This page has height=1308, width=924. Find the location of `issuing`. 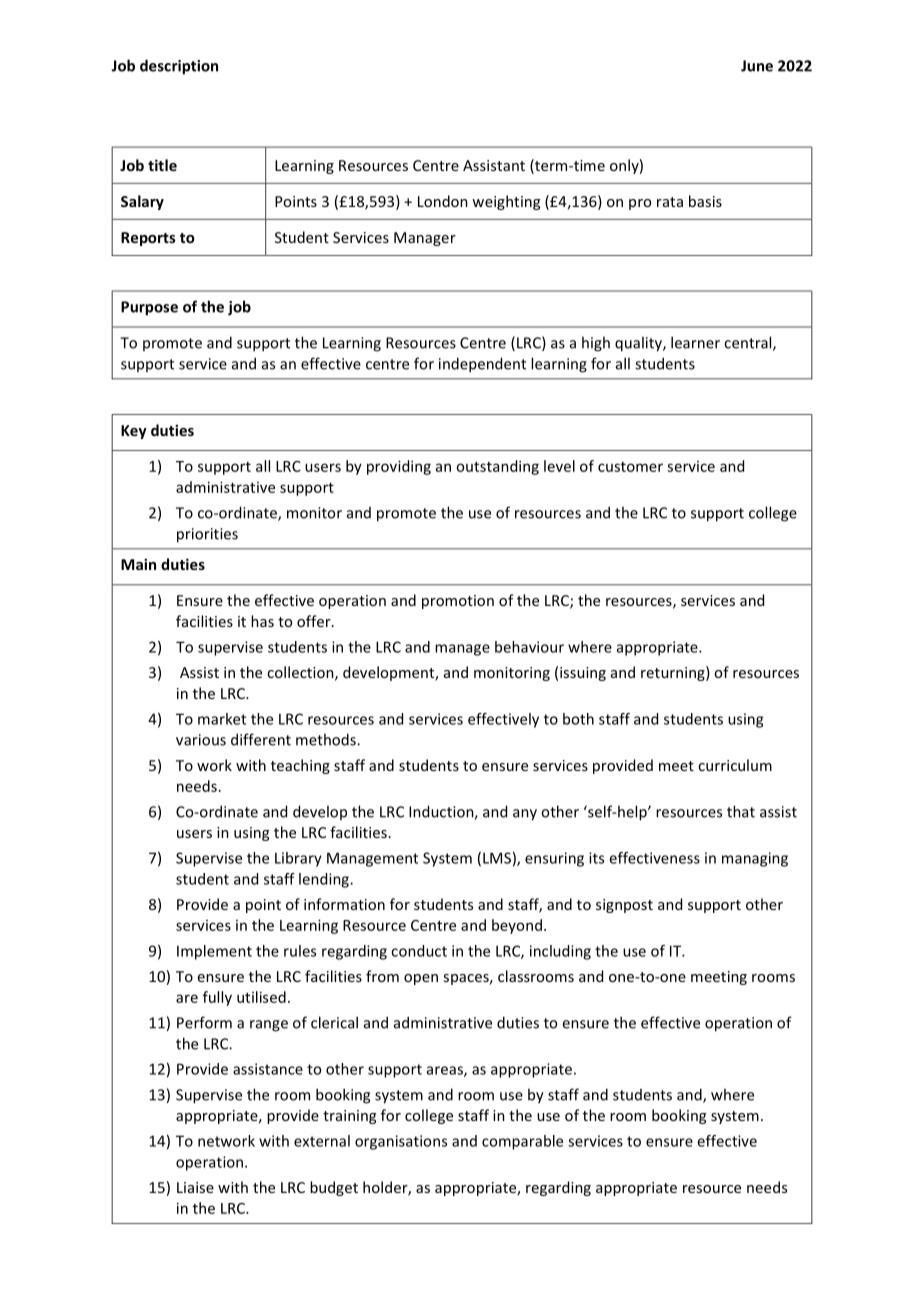

issuing is located at coordinates (583, 674).
